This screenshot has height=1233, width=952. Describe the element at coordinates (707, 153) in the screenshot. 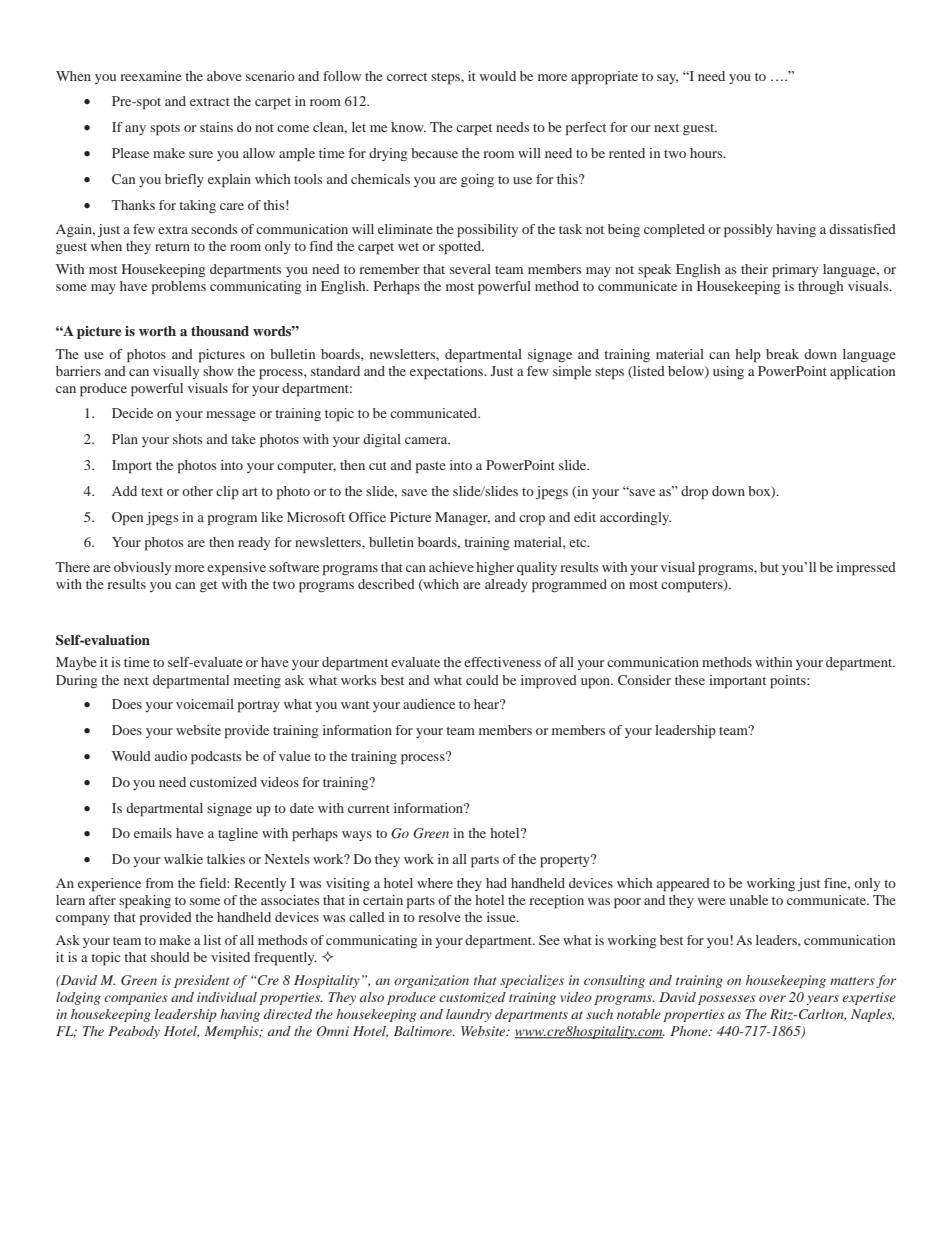

I see `hours` at that location.
